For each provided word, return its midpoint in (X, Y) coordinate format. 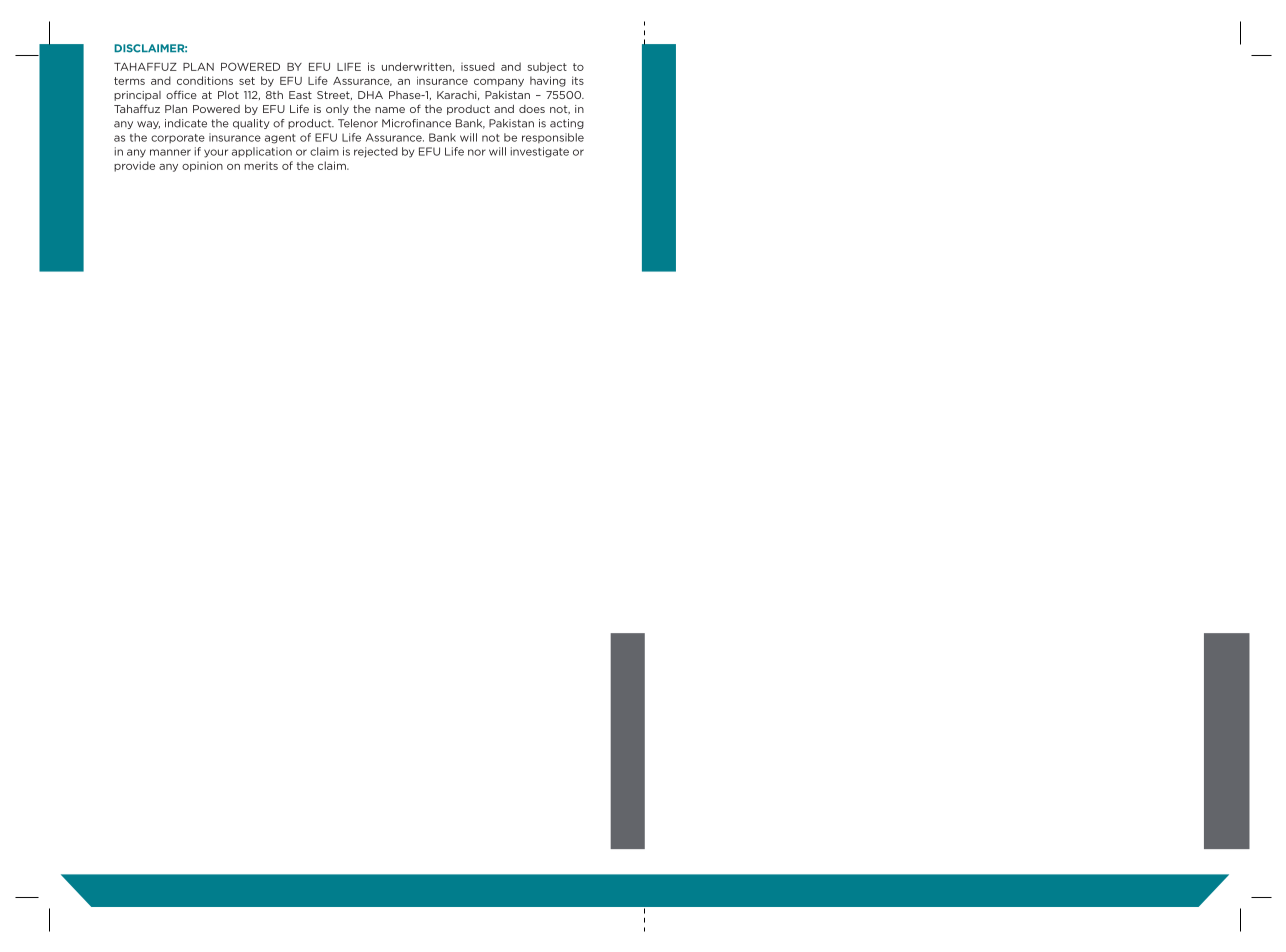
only (337, 110)
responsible (553, 138)
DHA (370, 95)
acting (567, 124)
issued (478, 66)
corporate (178, 138)
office (181, 94)
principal (137, 96)
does (532, 109)
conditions (205, 80)
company (499, 83)
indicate (186, 123)
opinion (202, 166)
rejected (376, 152)
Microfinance (416, 123)
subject (547, 67)
